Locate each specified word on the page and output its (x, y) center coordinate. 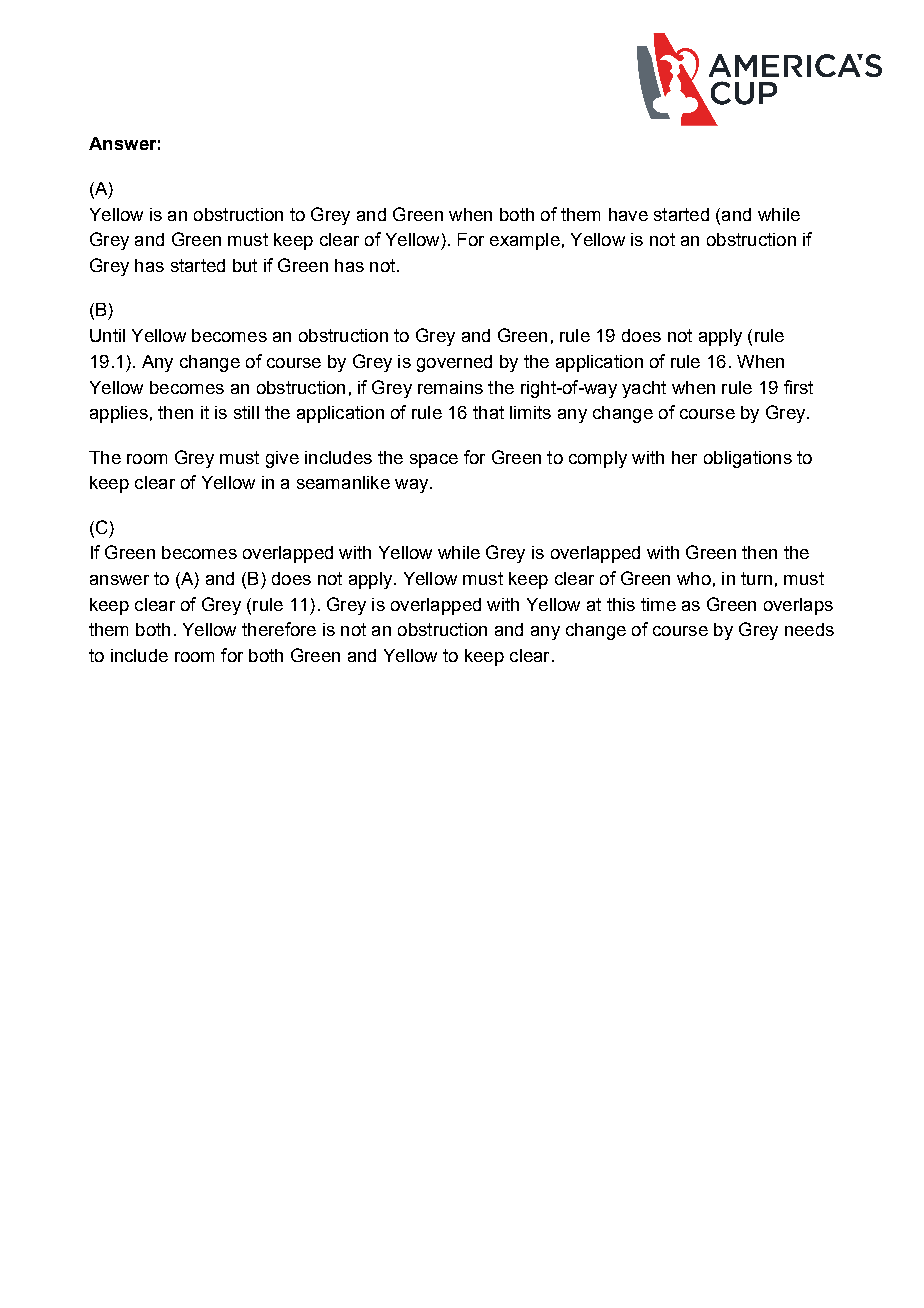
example (525, 241)
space (434, 461)
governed (454, 363)
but (245, 265)
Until (107, 335)
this (621, 604)
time (658, 604)
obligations (748, 459)
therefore (279, 629)
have (628, 214)
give (282, 459)
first (798, 387)
